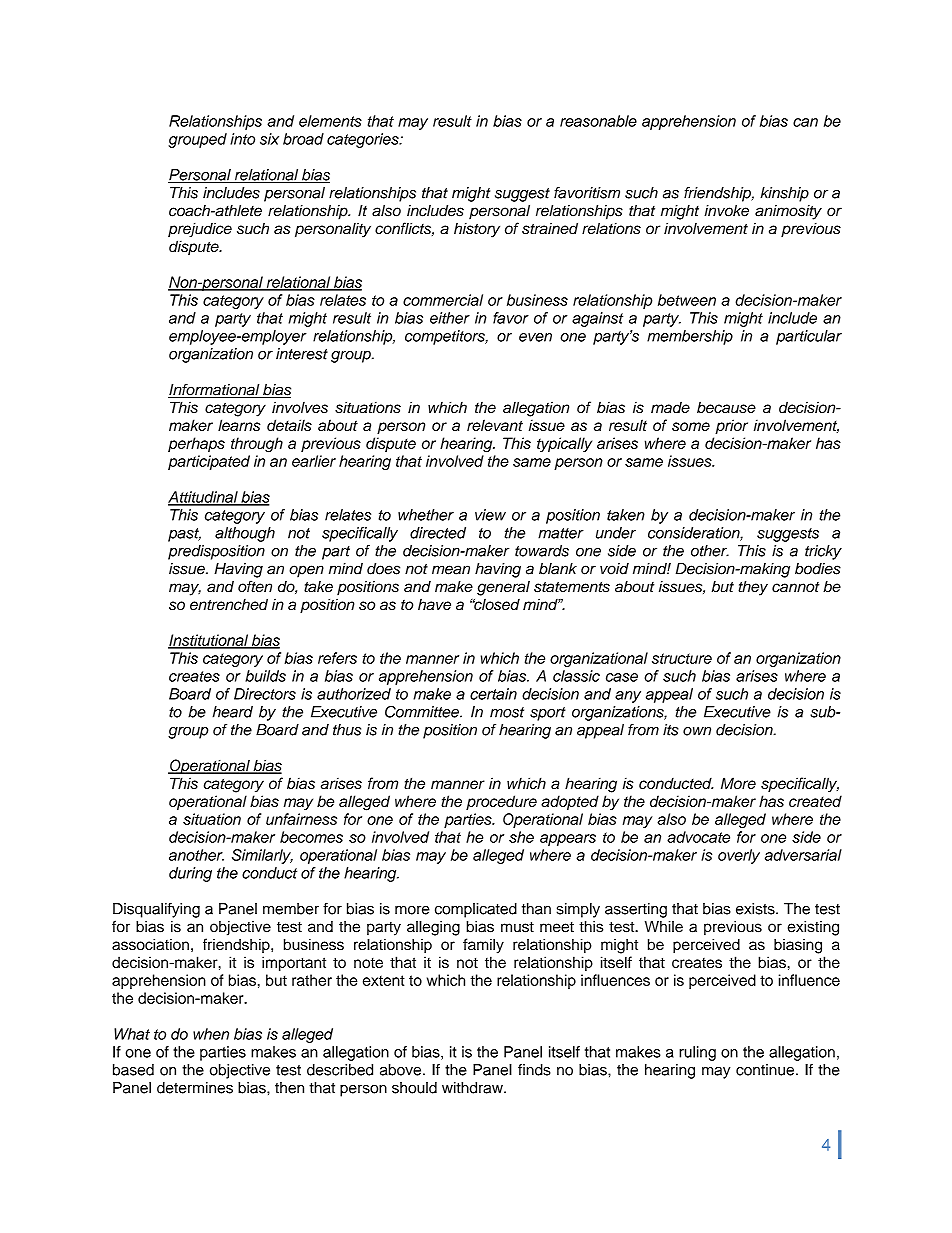 Image resolution: width=952 pixels, height=1233 pixels. I want to click on relevant, so click(495, 425).
